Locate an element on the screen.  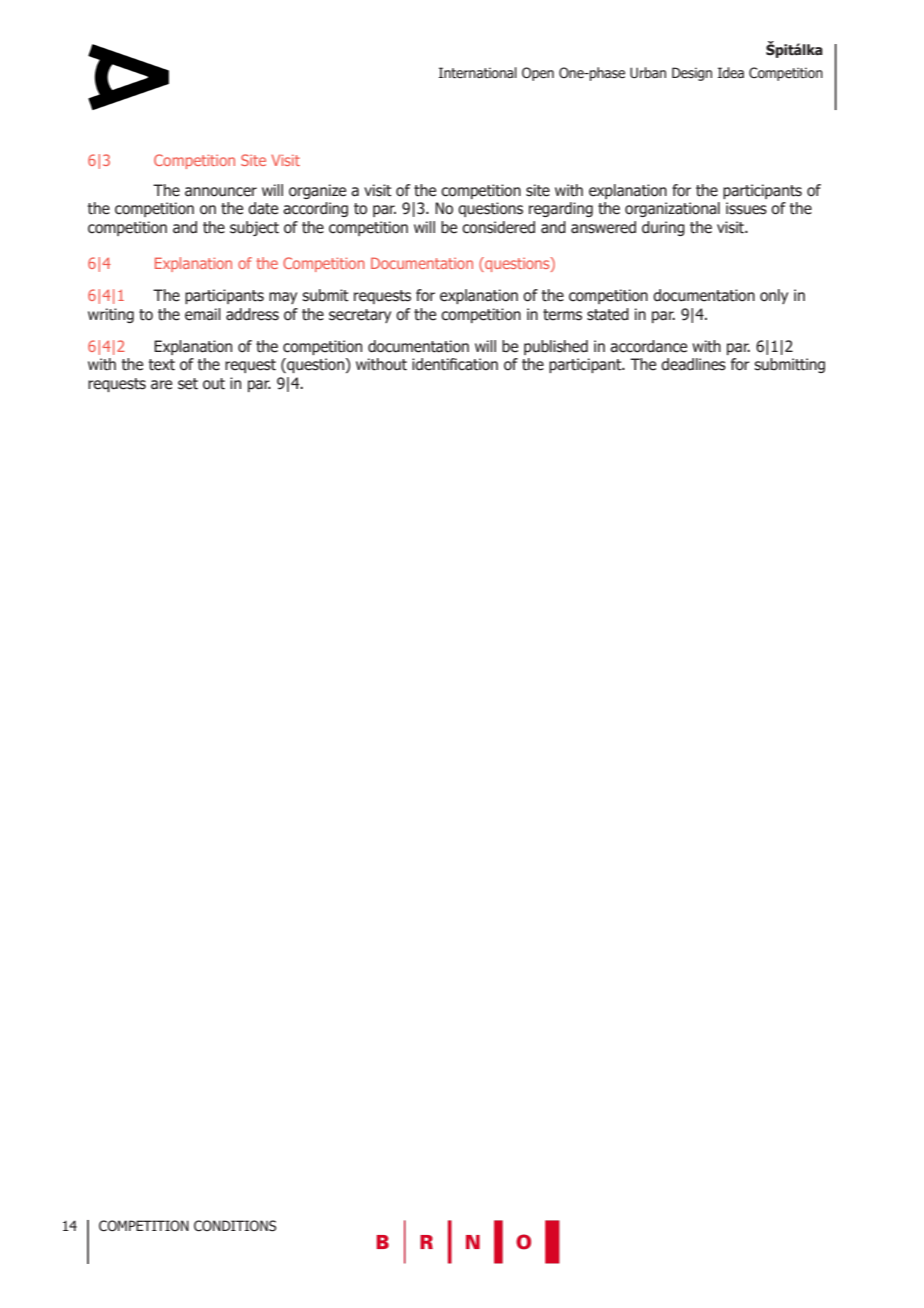
deadlines is located at coordinates (693, 364).
